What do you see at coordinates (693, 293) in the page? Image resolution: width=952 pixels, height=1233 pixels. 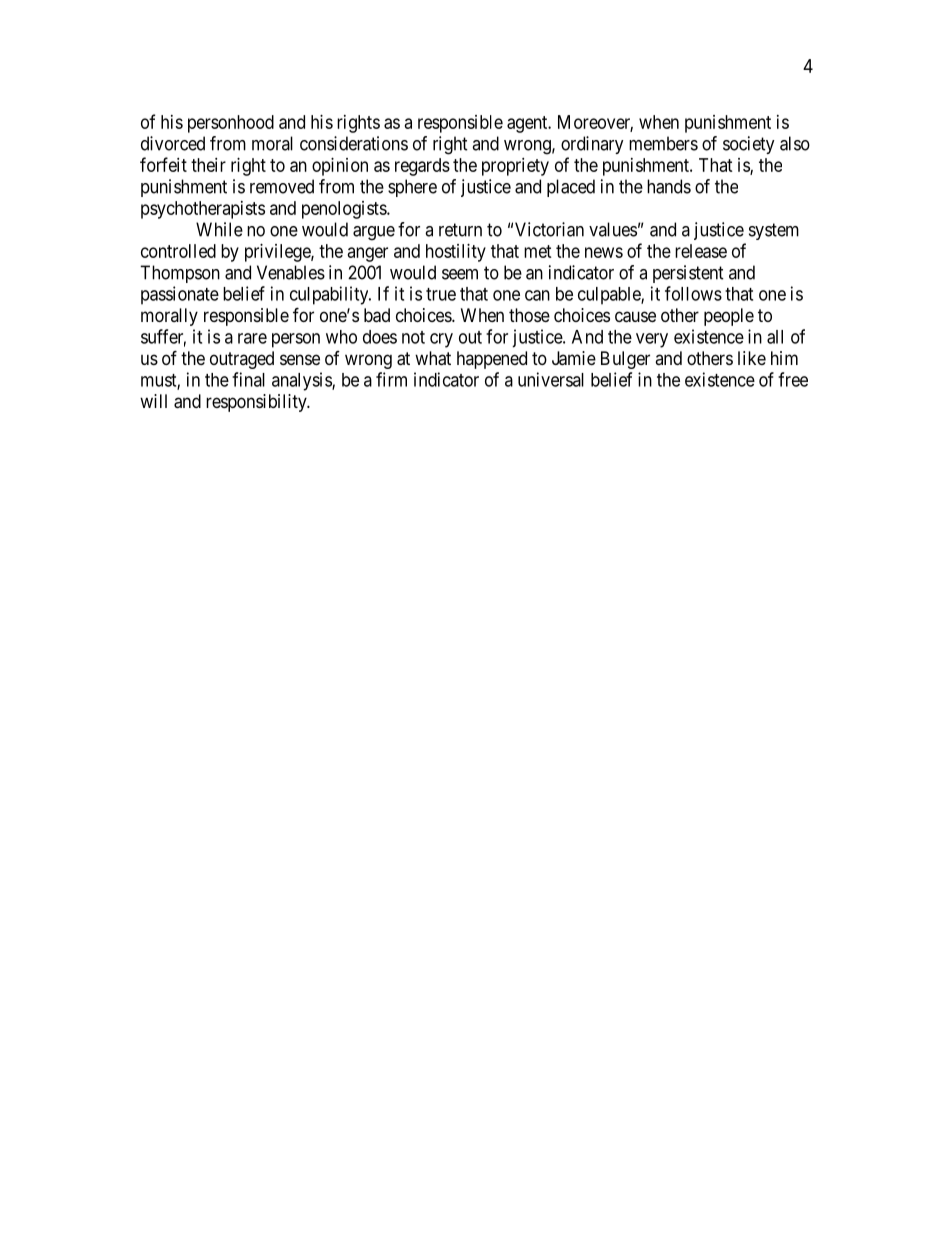 I see `follows` at bounding box center [693, 293].
